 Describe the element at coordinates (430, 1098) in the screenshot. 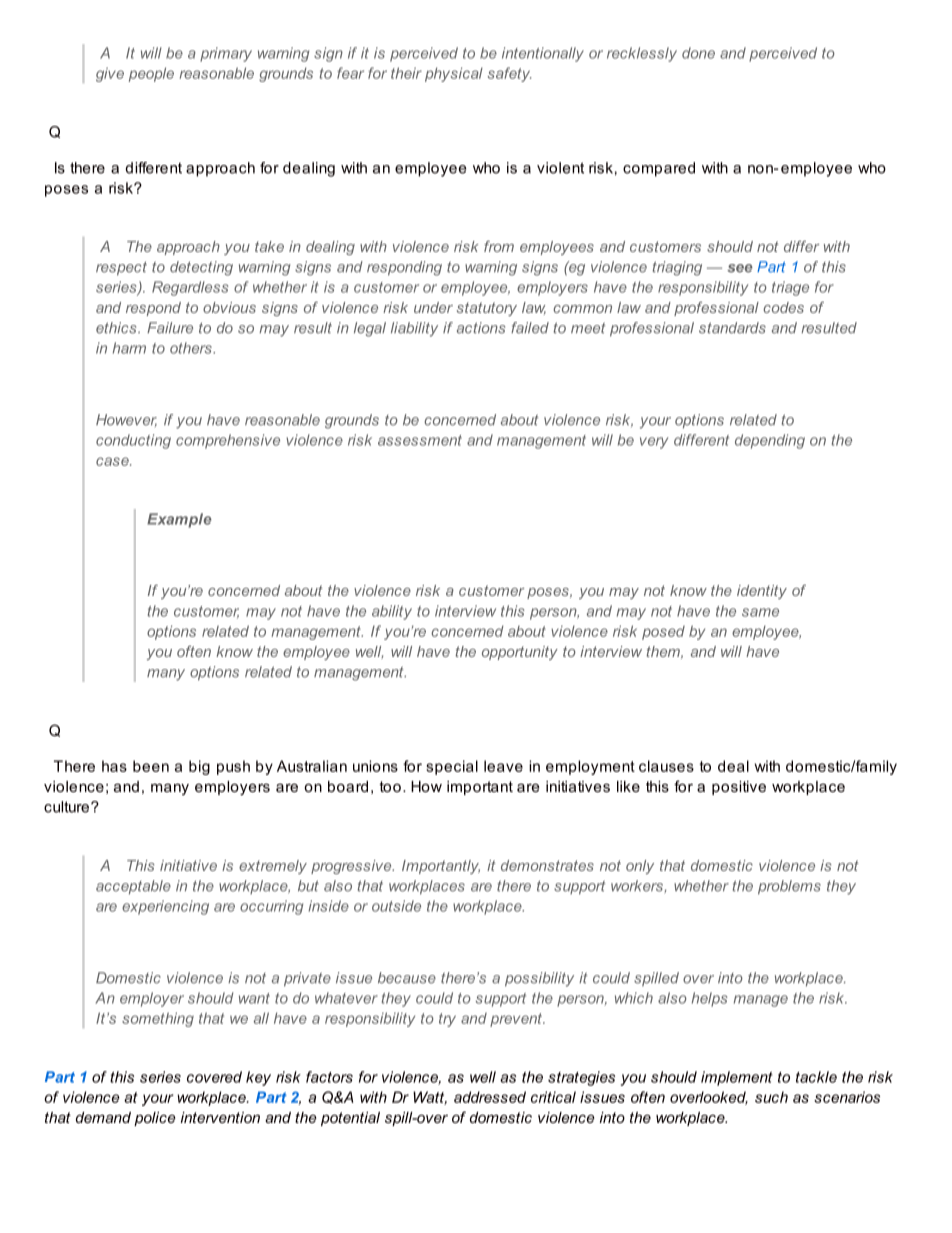

I see `Watt` at that location.
